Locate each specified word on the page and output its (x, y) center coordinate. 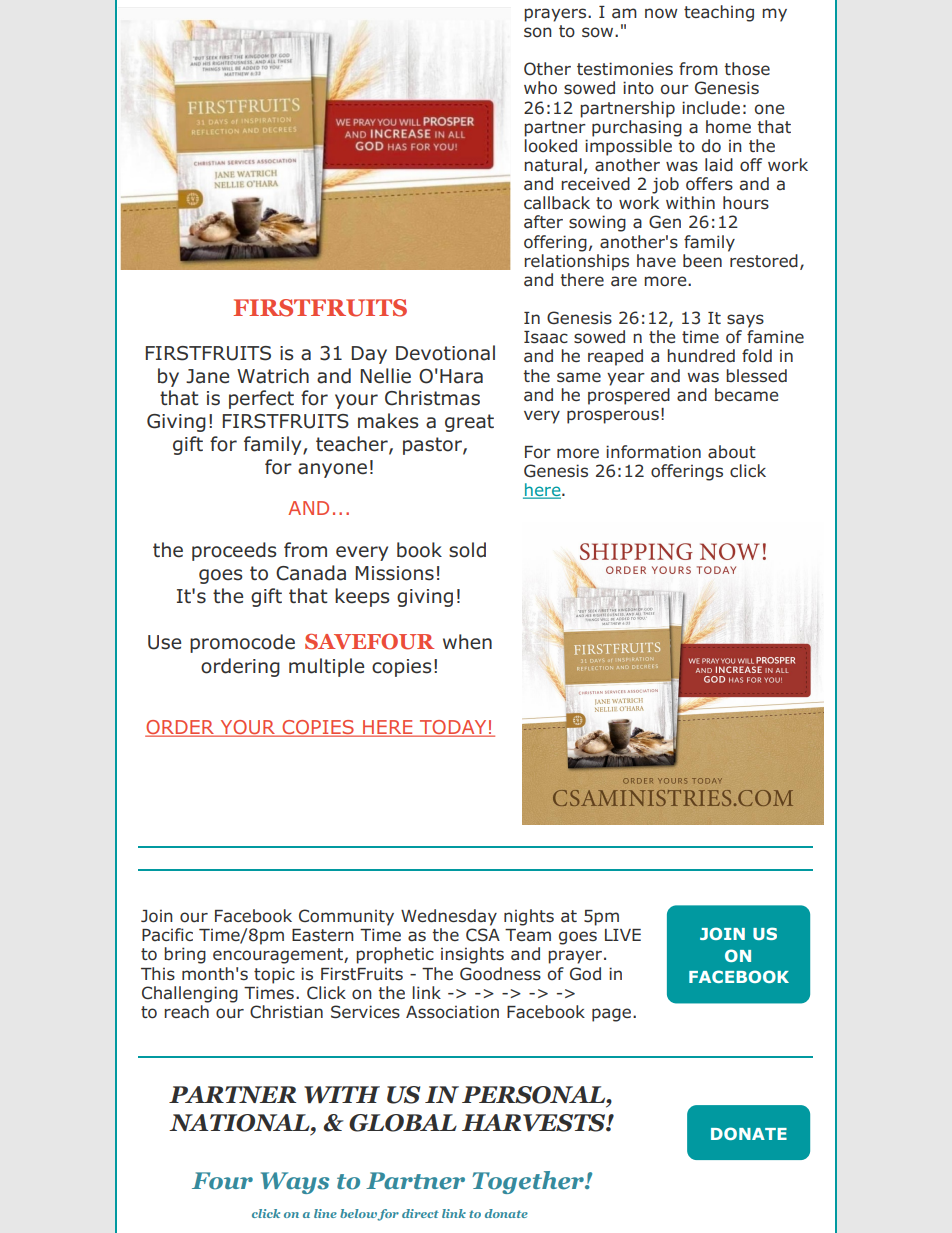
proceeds (234, 551)
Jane (207, 376)
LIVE (623, 935)
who (540, 88)
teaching (719, 13)
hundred (701, 356)
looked (550, 146)
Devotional (445, 353)
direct (420, 1213)
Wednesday (449, 917)
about (732, 452)
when (467, 642)
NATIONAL (240, 1123)
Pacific (167, 935)
